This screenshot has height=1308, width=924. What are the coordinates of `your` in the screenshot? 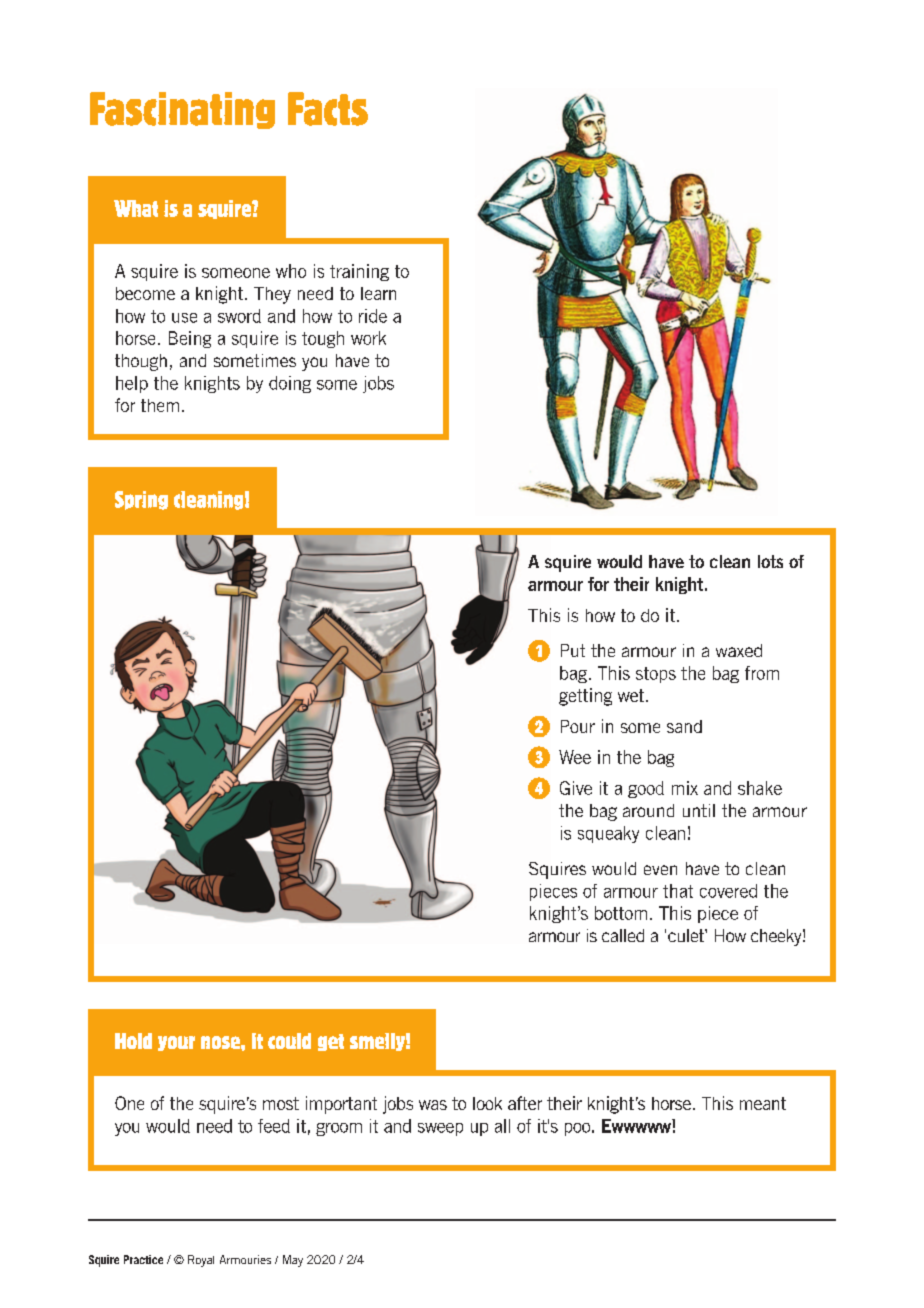 It's located at (176, 1043).
